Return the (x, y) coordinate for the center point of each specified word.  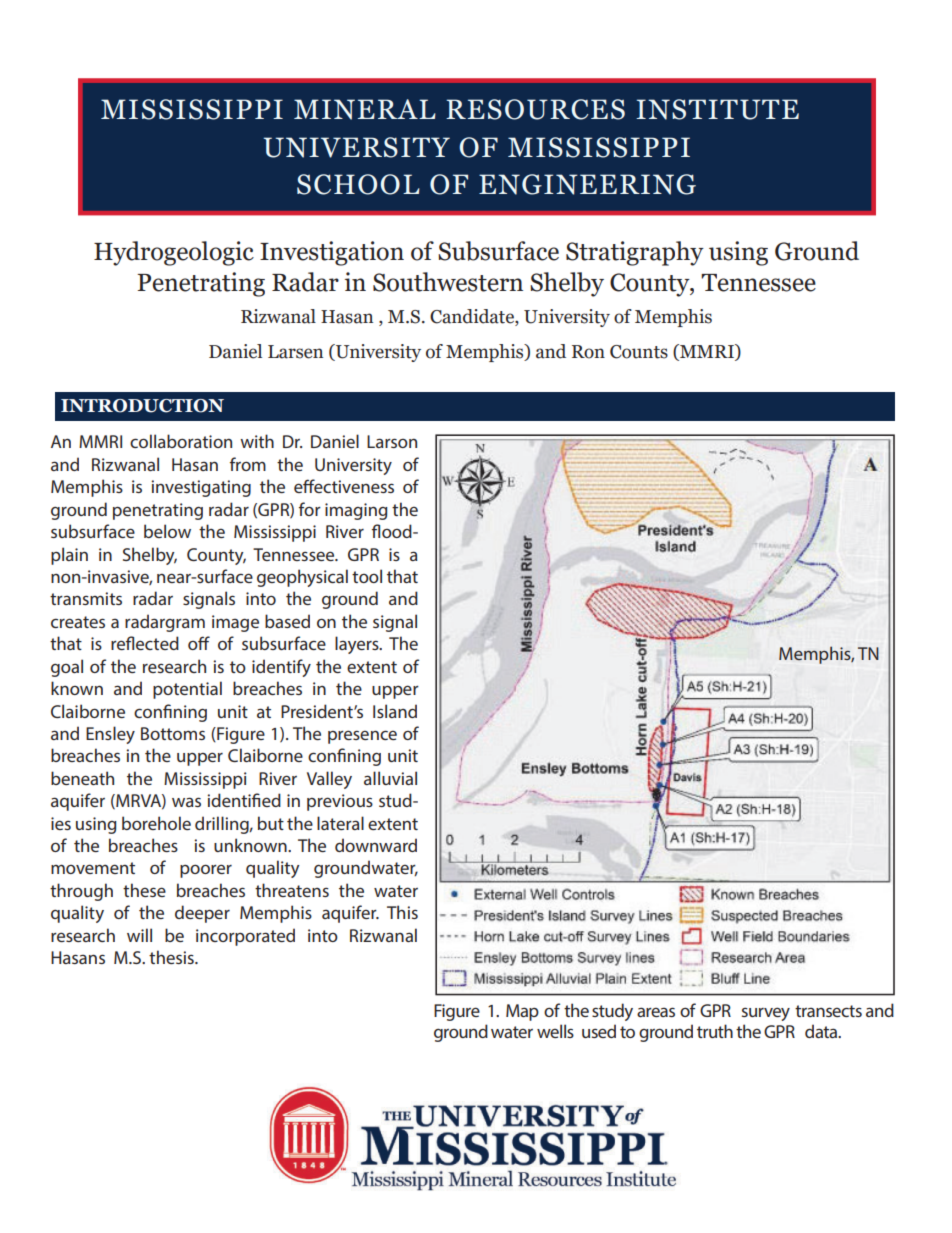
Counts (639, 352)
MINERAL (365, 109)
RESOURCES (535, 109)
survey (766, 1014)
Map (522, 1012)
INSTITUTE (717, 109)
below (167, 531)
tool (367, 576)
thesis (172, 957)
